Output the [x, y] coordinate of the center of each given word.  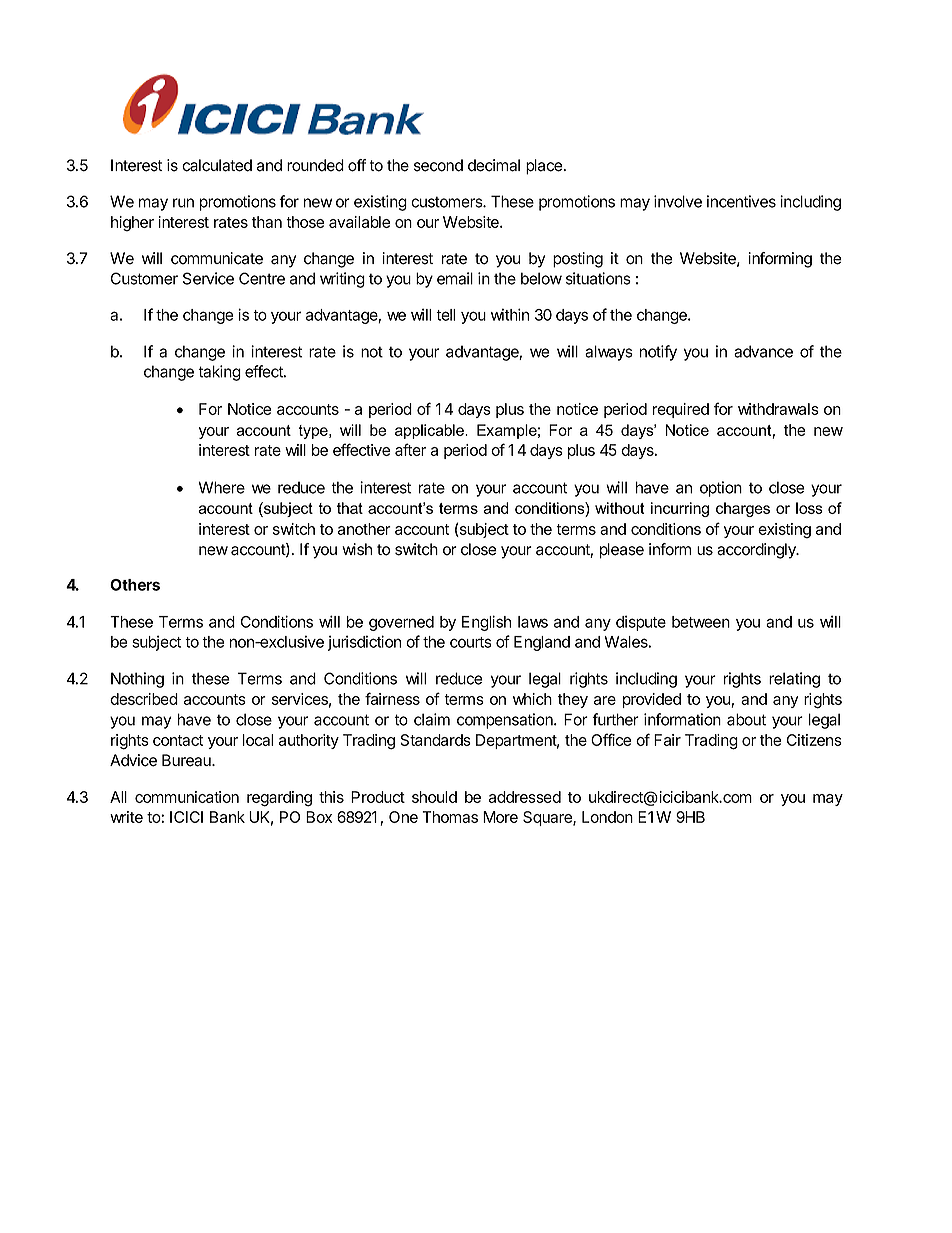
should [434, 797]
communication [187, 797]
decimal [494, 165]
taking [219, 373]
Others [135, 585]
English [486, 623]
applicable [430, 431]
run [183, 203]
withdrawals [778, 409]
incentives [741, 201]
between [701, 622]
